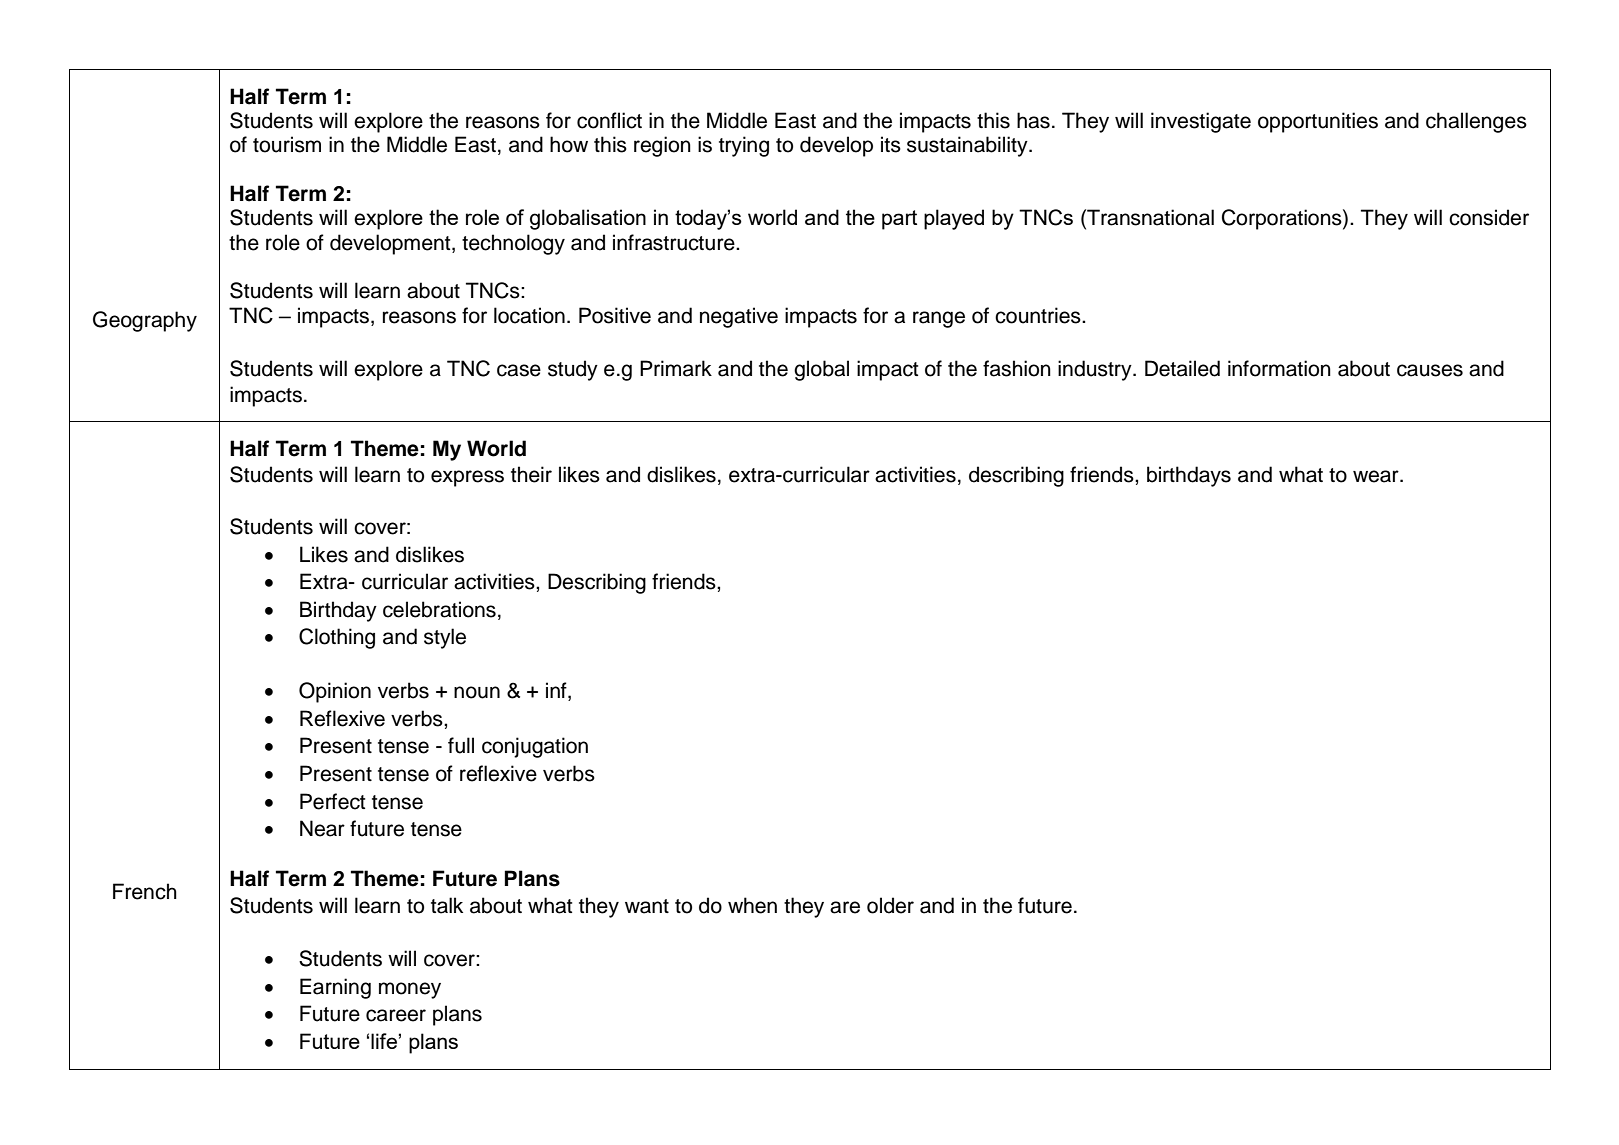 This document has width=1619, height=1145. Describe the element at coordinates (744, 146) in the document. I see `trying` at that location.
